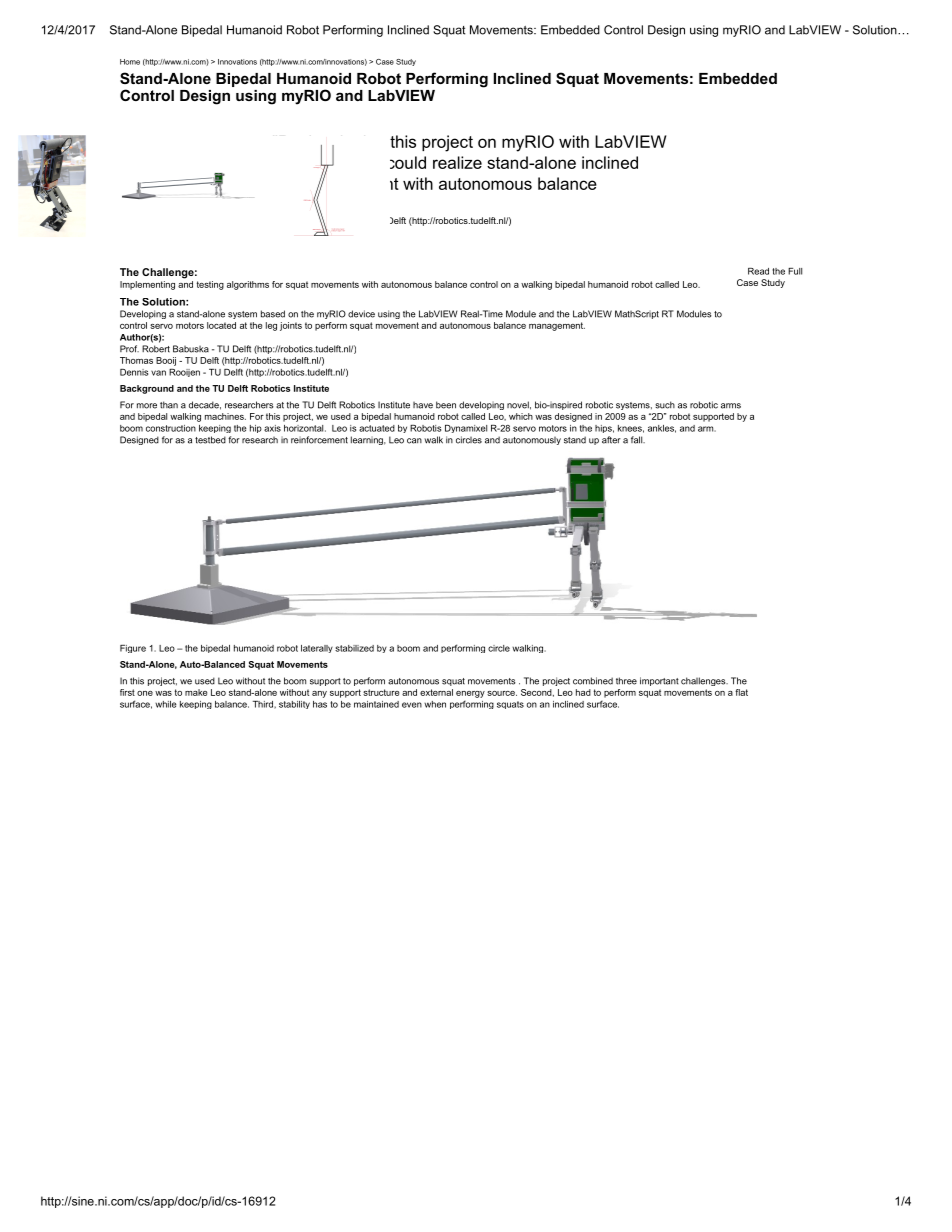  I want to click on testbed, so click(210, 440).
